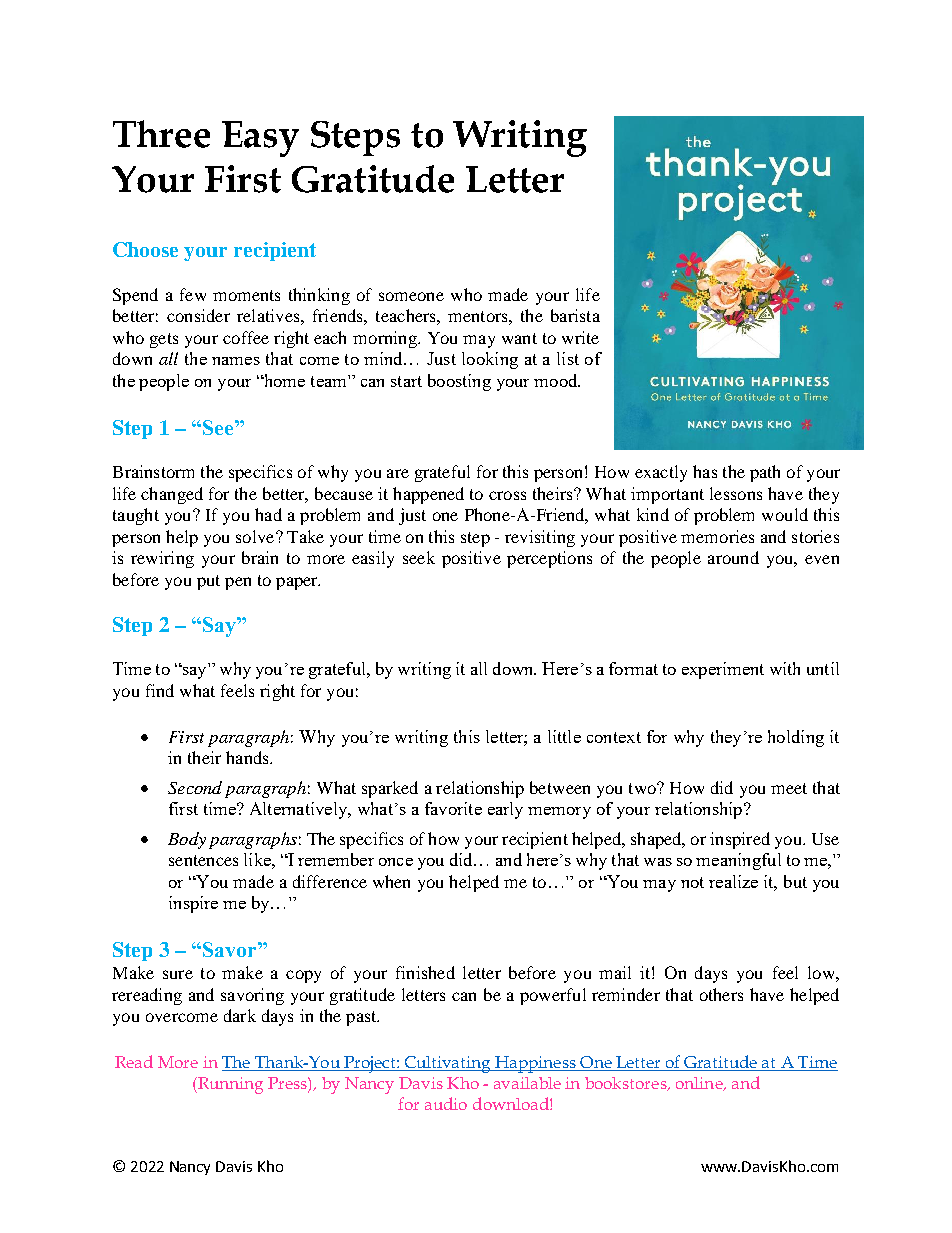 The height and width of the document is (1233, 952). Describe the element at coordinates (411, 296) in the document. I see `someone` at that location.
